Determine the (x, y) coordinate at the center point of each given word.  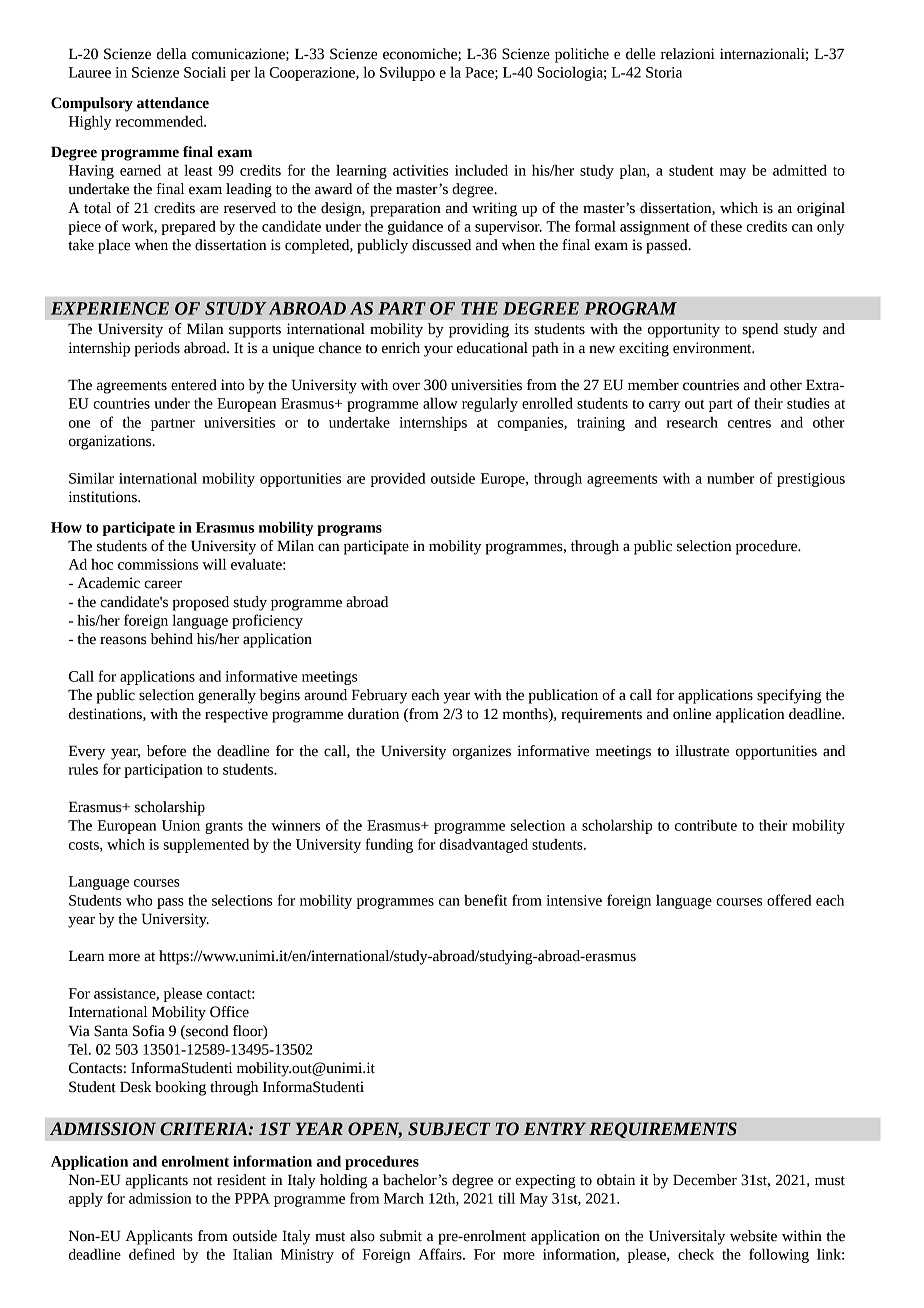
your (438, 351)
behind (172, 639)
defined (152, 1254)
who (139, 900)
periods (157, 349)
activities (420, 170)
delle (641, 54)
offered (789, 900)
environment (713, 348)
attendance (173, 103)
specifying (789, 696)
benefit (485, 900)
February (379, 696)
